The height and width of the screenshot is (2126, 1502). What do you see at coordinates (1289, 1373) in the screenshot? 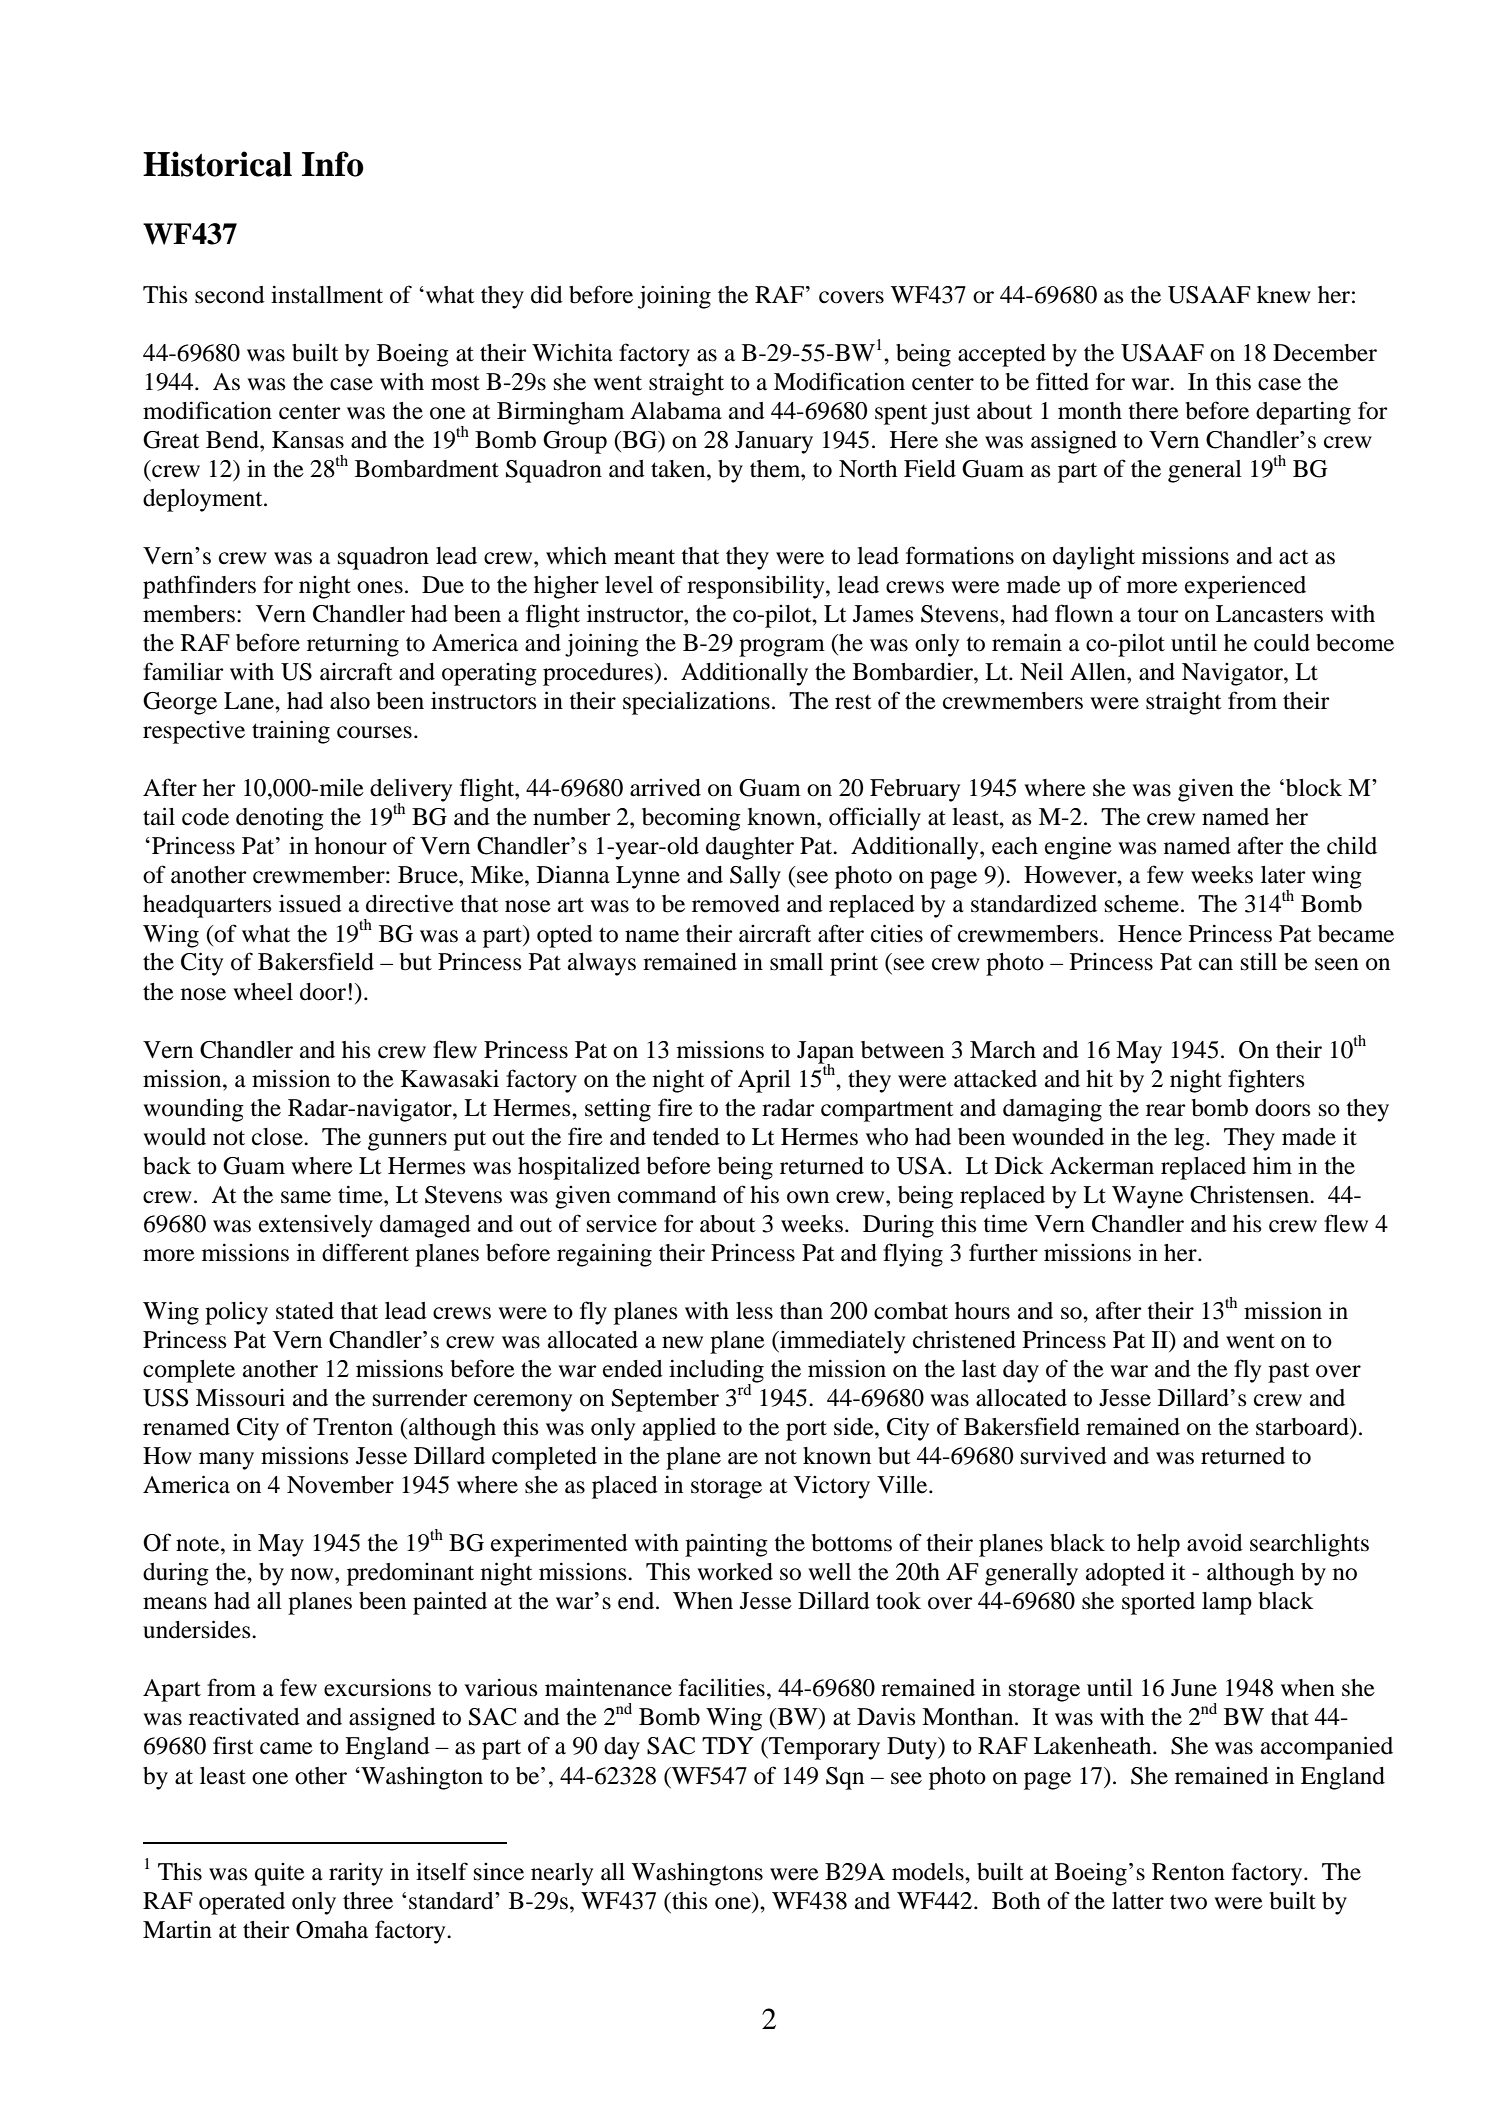
I see `past` at bounding box center [1289, 1373].
